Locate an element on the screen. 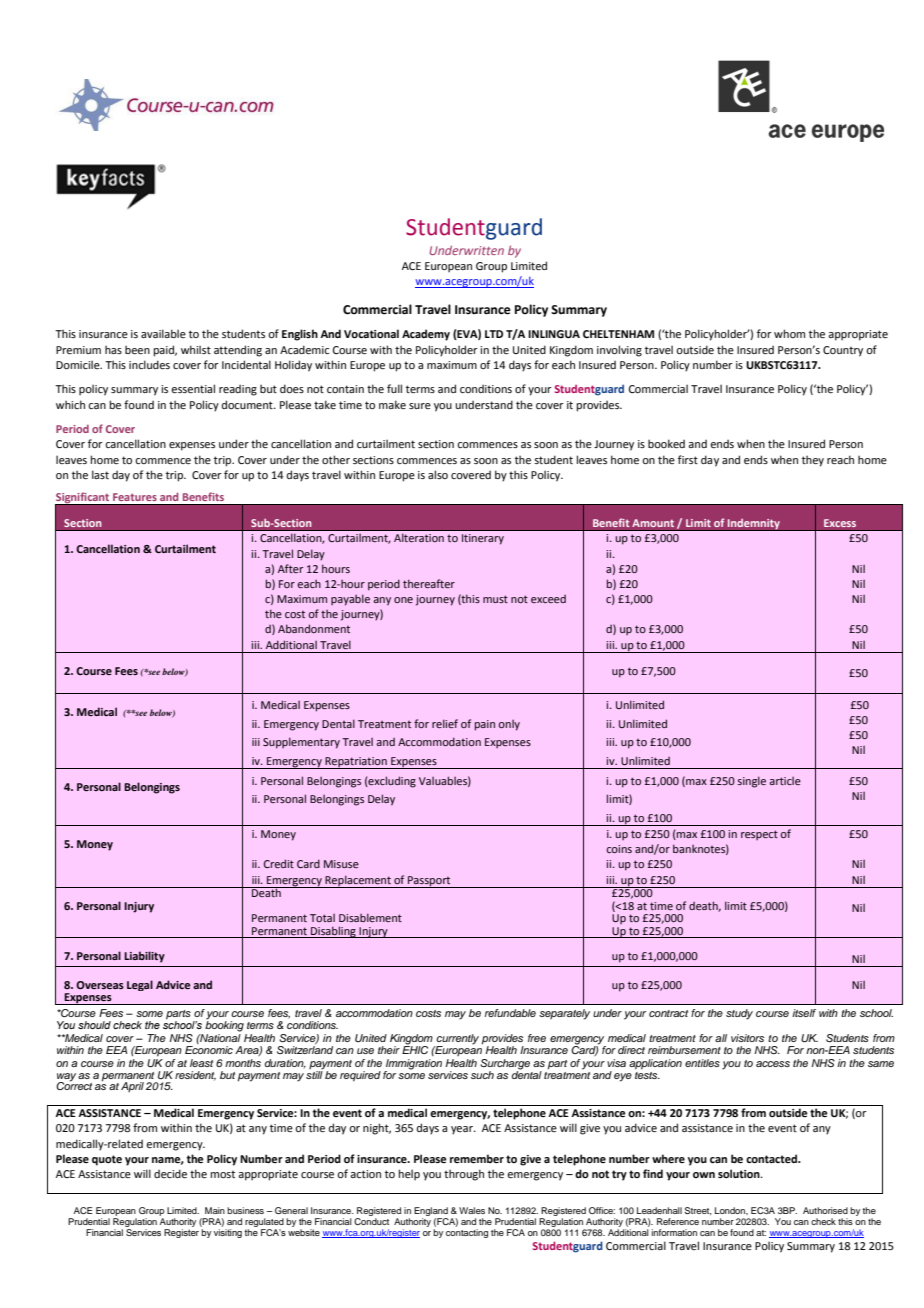 The height and width of the screenshot is (1308, 924). LTD is located at coordinates (494, 334).
